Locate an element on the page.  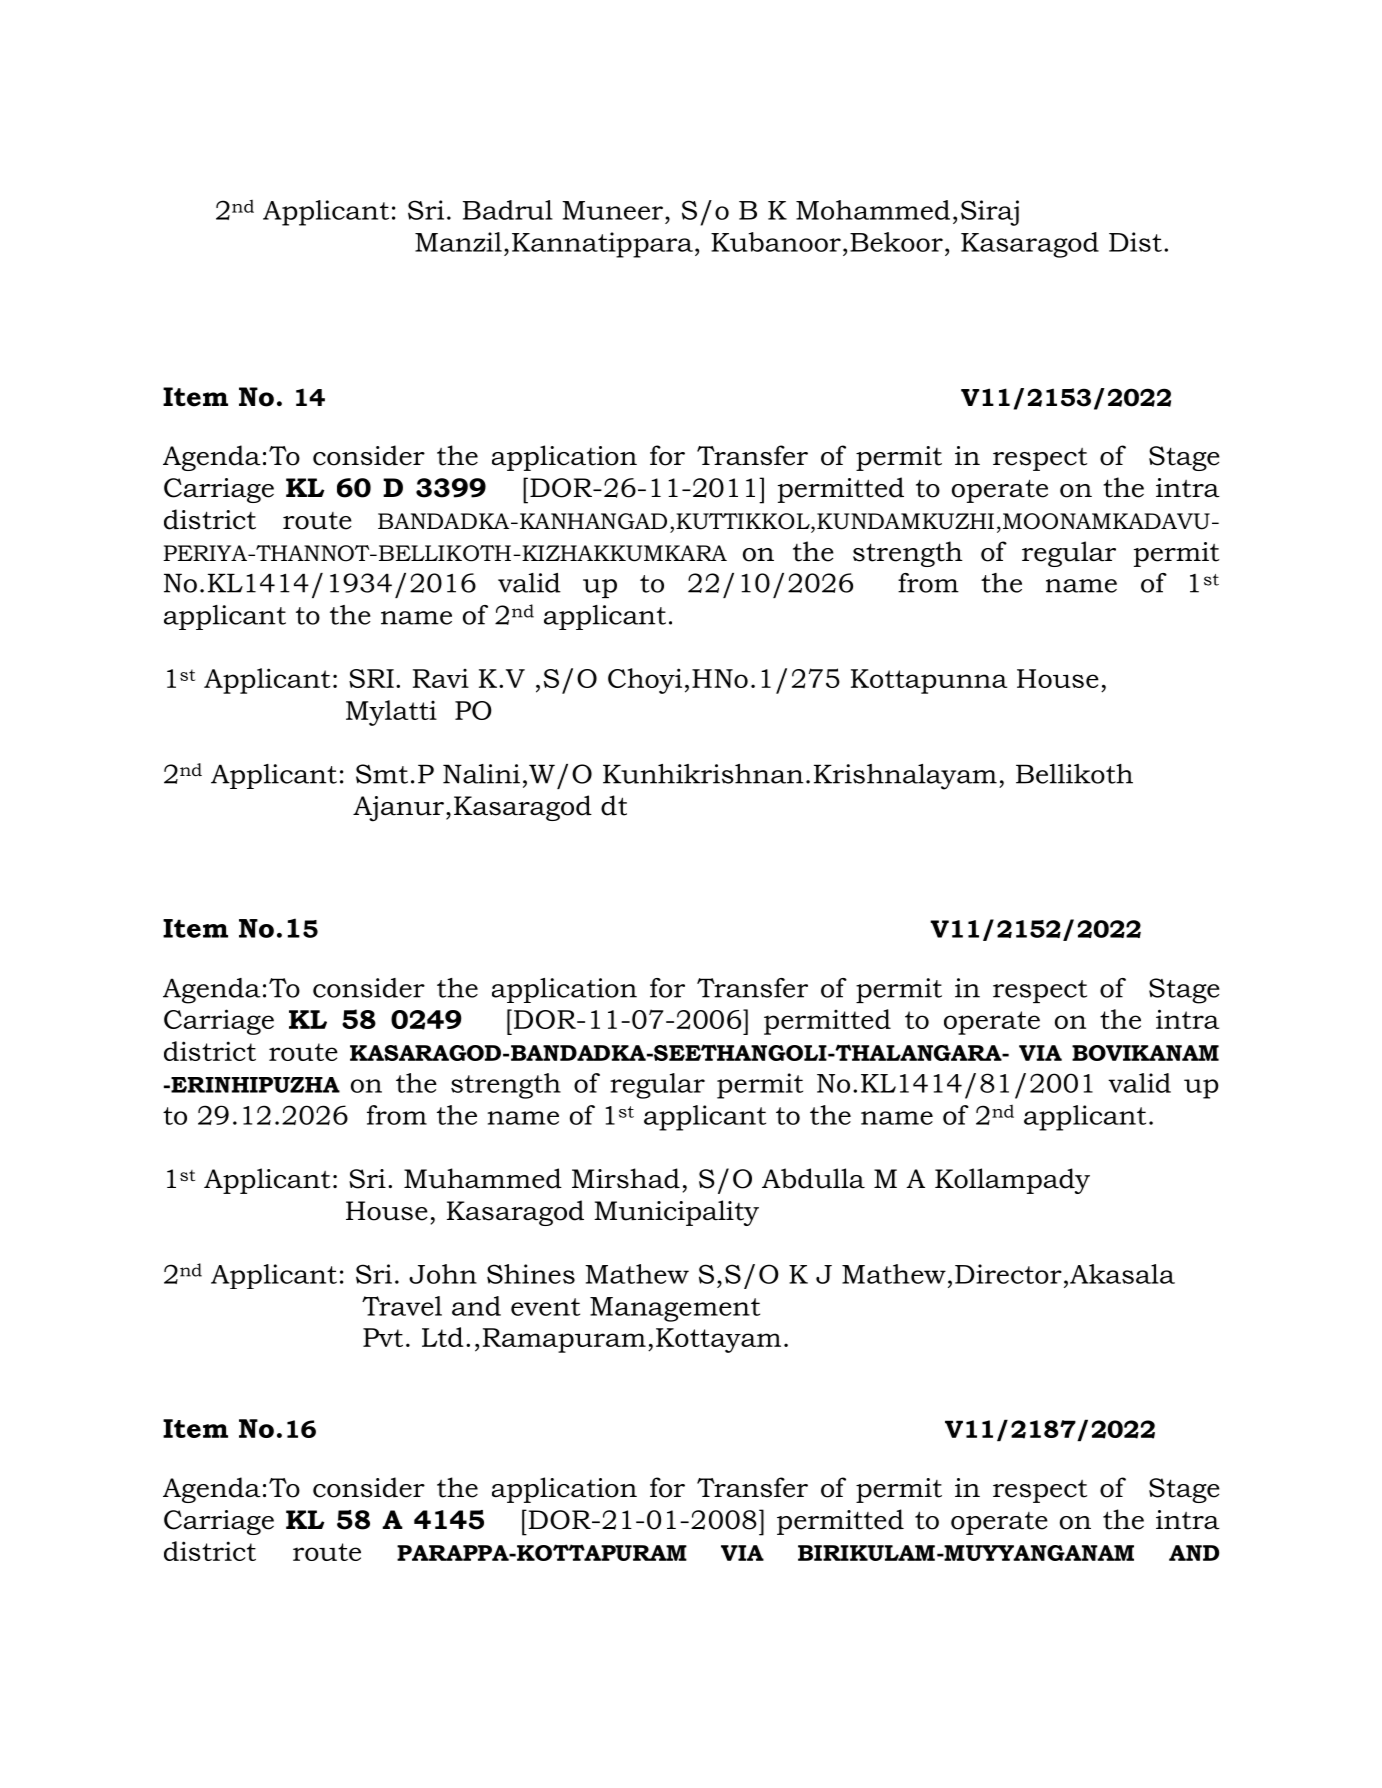
Municipality is located at coordinates (676, 1213).
